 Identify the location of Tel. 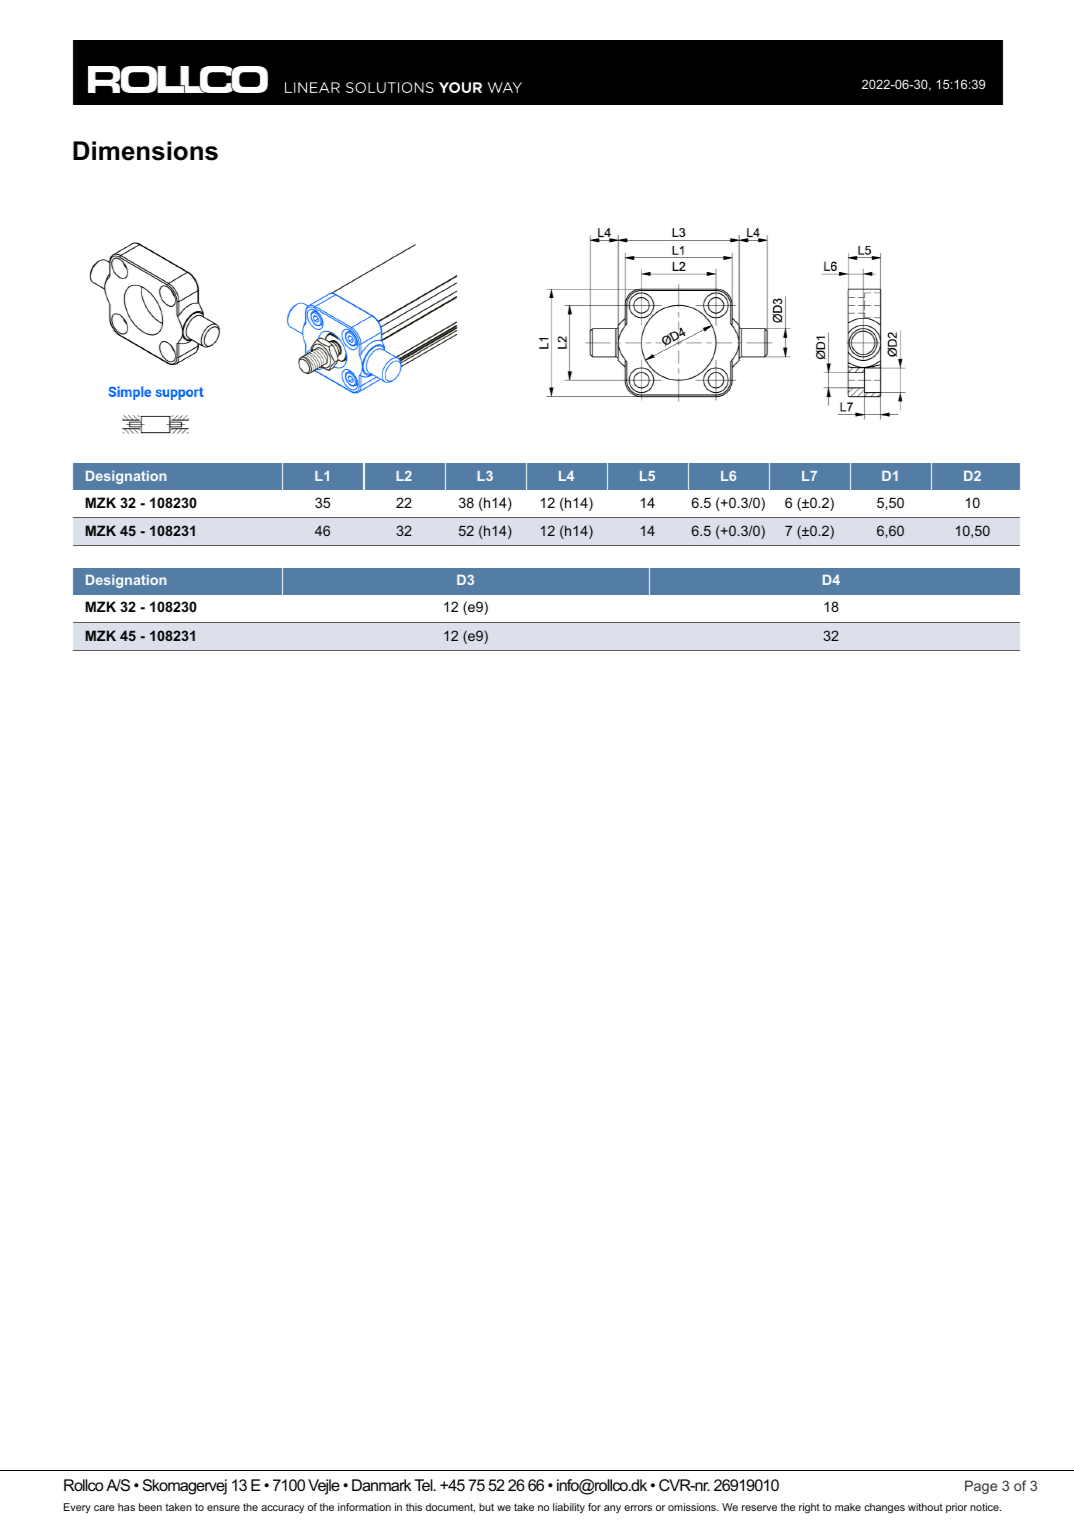
(424, 1485).
